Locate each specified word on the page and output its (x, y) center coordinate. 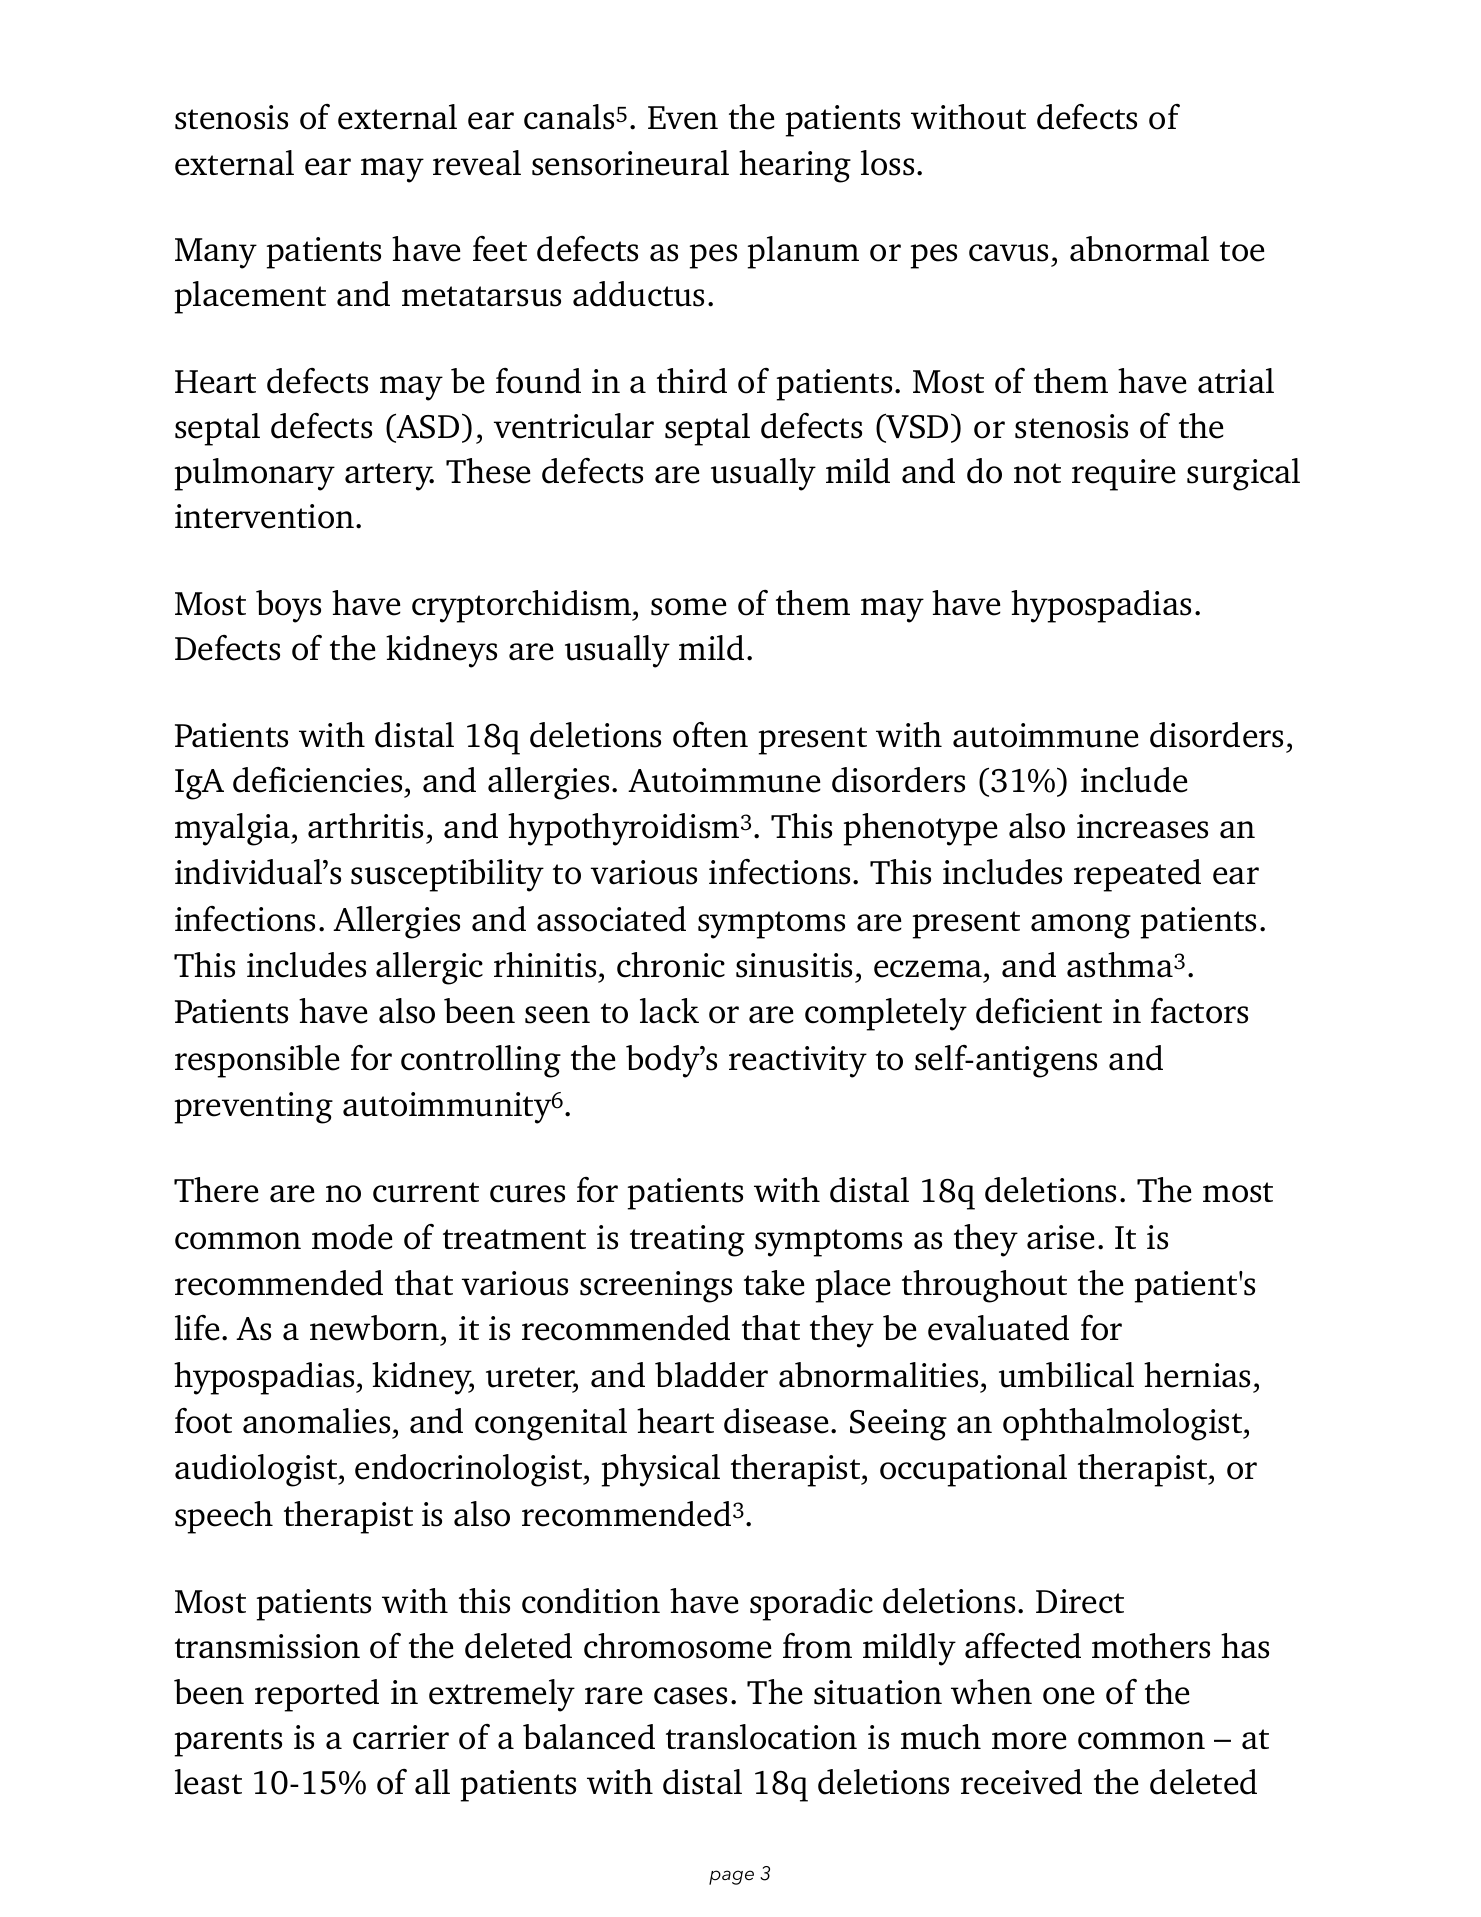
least (208, 1782)
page (731, 1877)
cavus (1008, 253)
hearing (795, 166)
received (1021, 1782)
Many (216, 253)
